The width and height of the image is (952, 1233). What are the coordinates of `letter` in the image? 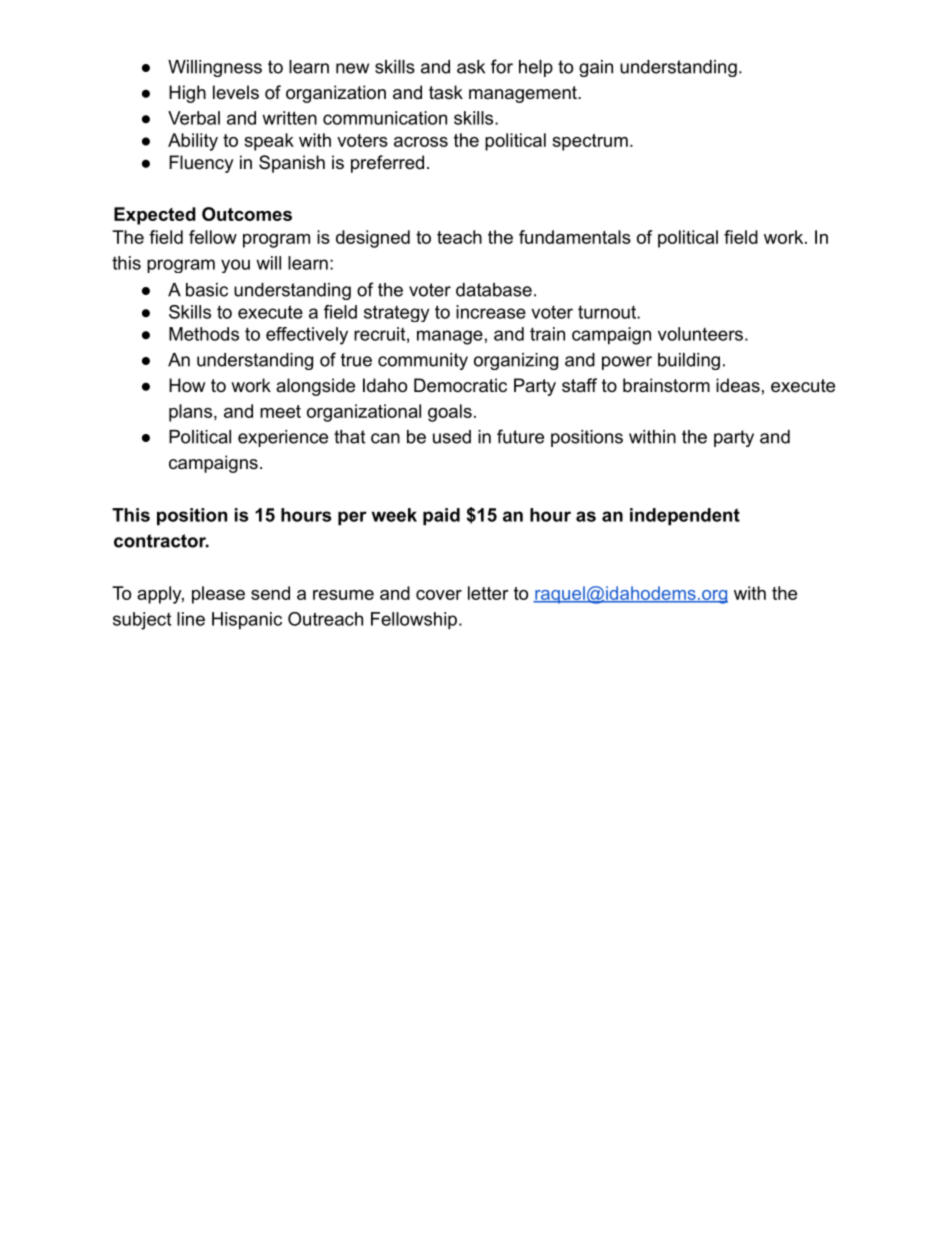 It's located at (488, 593).
